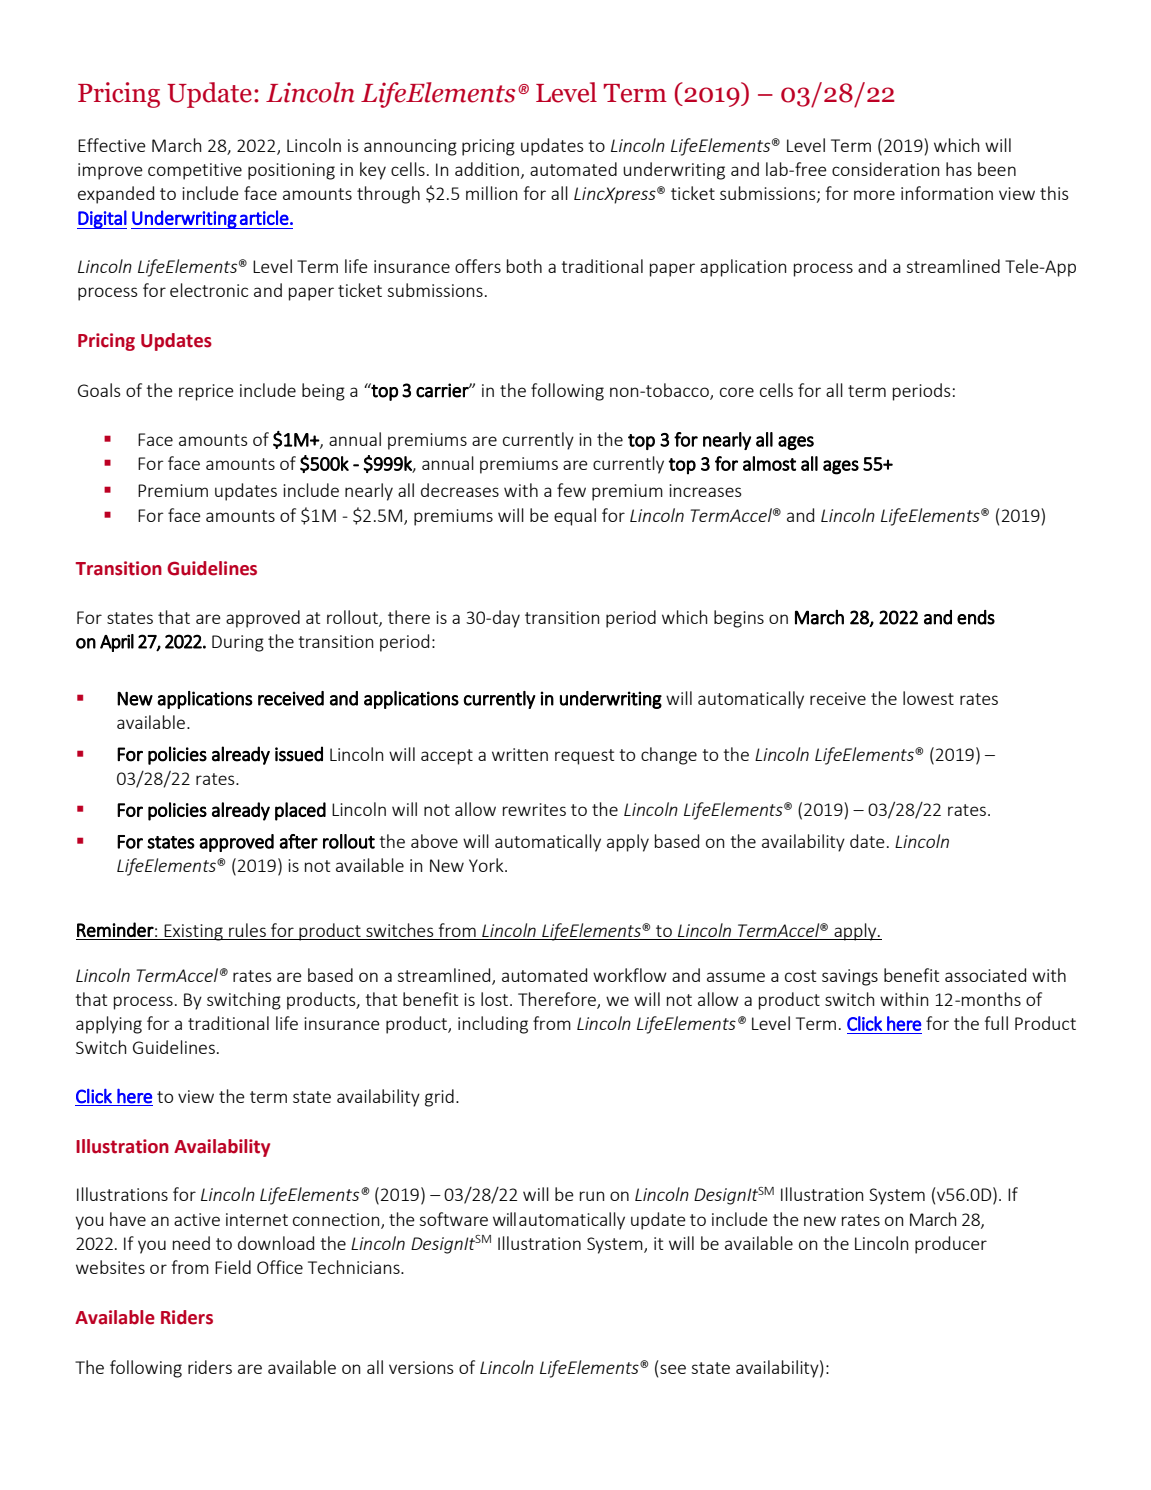 Image resolution: width=1151 pixels, height=1490 pixels. I want to click on including, so click(493, 1025).
